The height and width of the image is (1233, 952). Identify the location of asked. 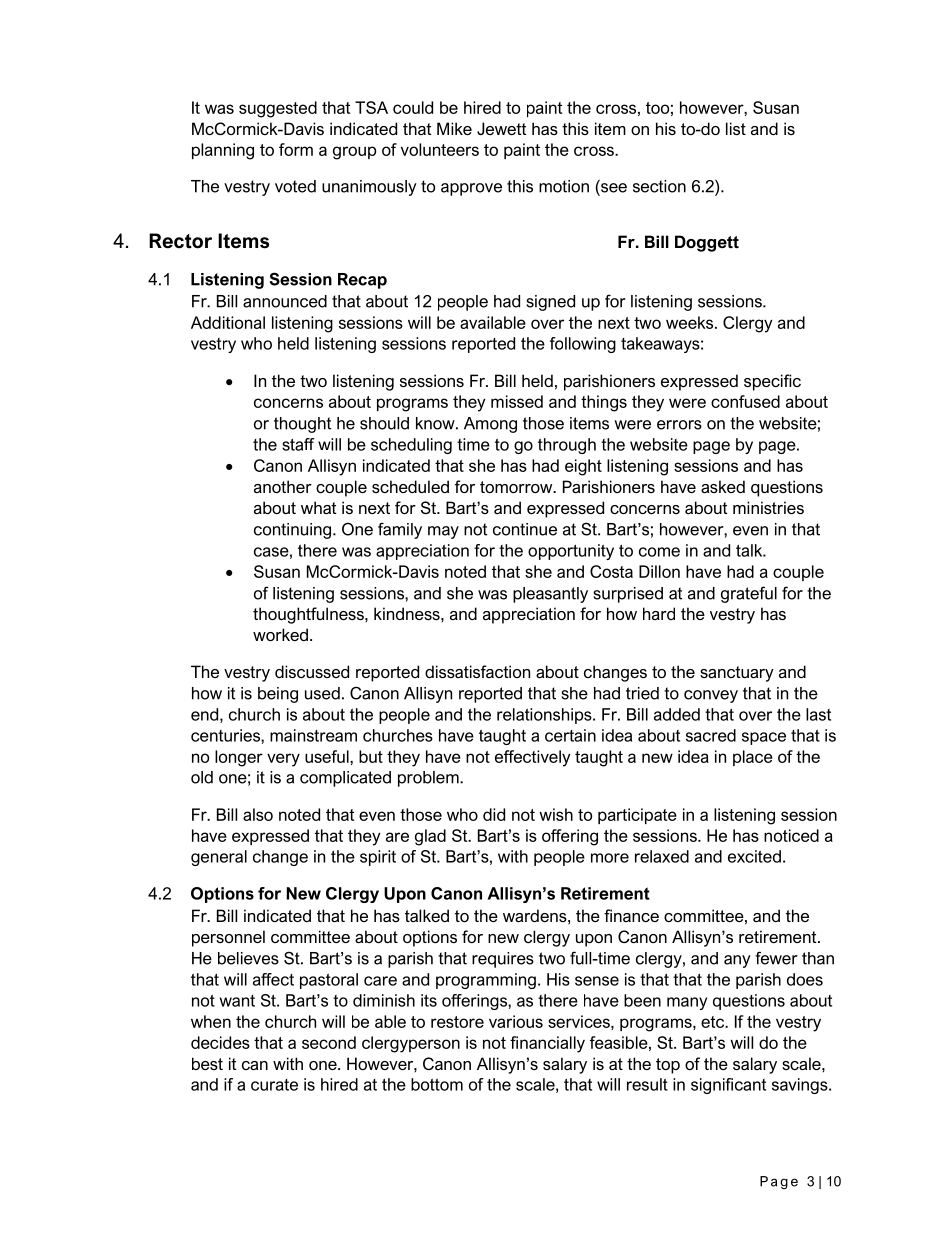
(723, 486).
